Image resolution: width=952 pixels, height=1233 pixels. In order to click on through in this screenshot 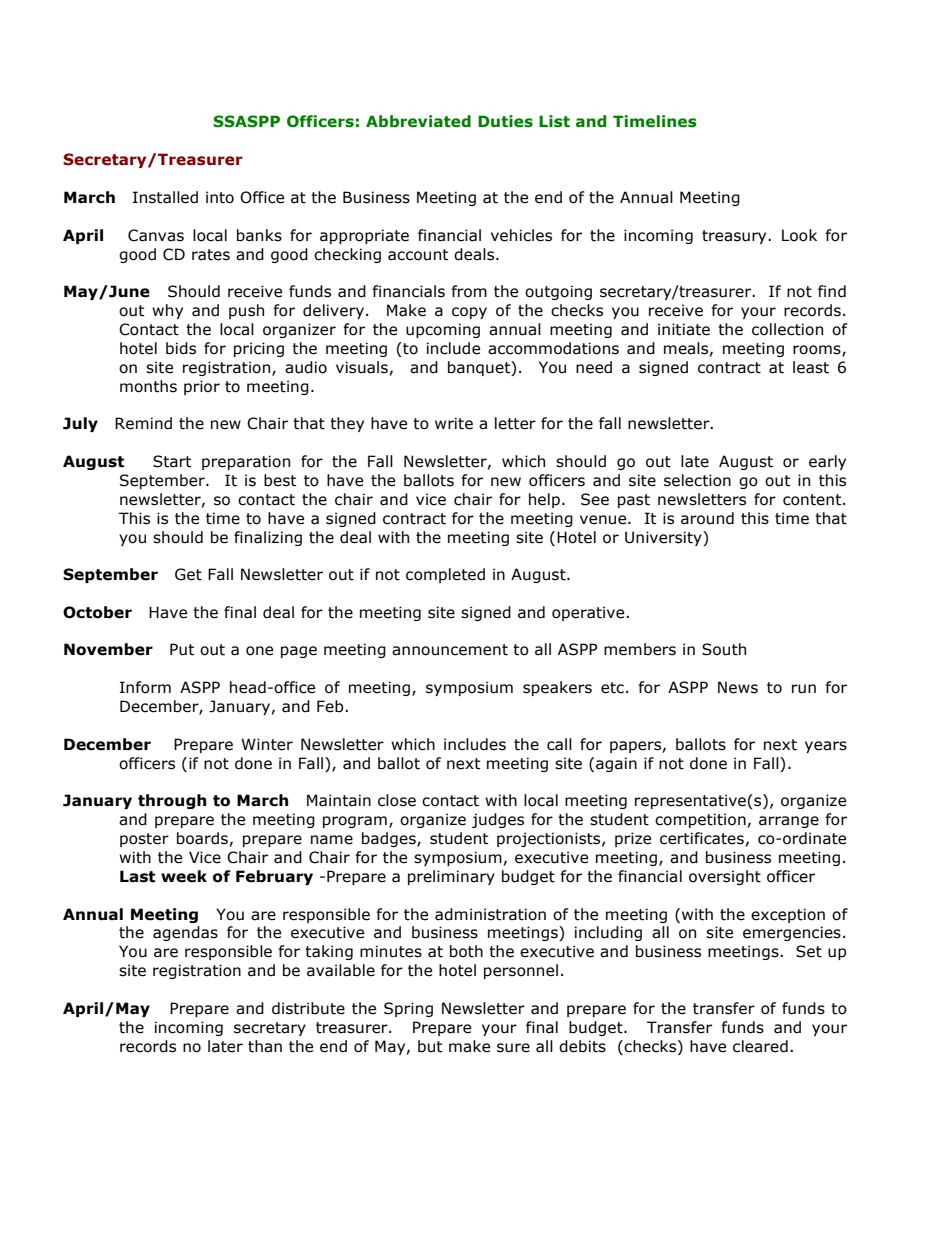, I will do `click(172, 801)`.
